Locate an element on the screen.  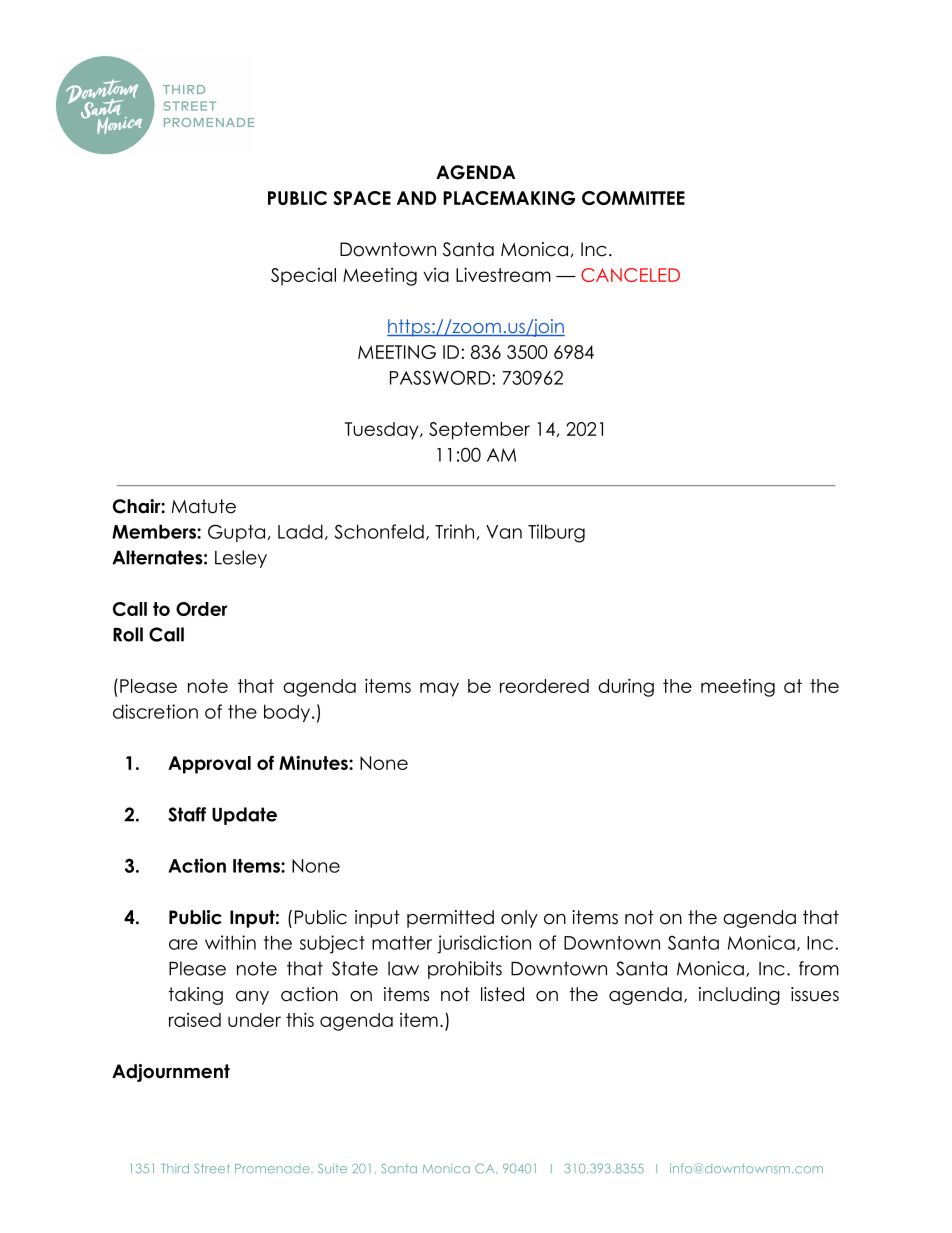
discretion is located at coordinates (155, 711).
